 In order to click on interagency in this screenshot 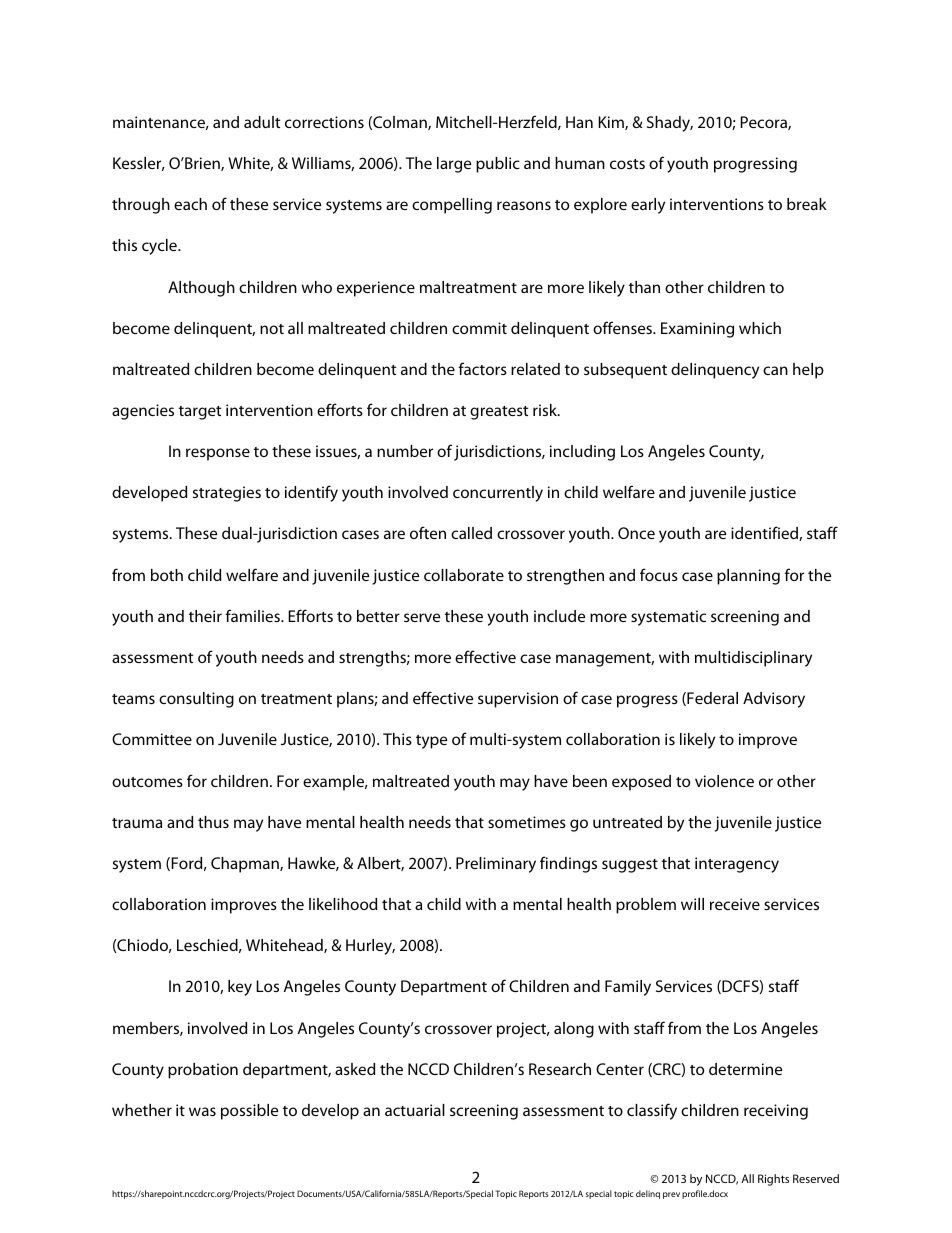, I will do `click(737, 865)`.
